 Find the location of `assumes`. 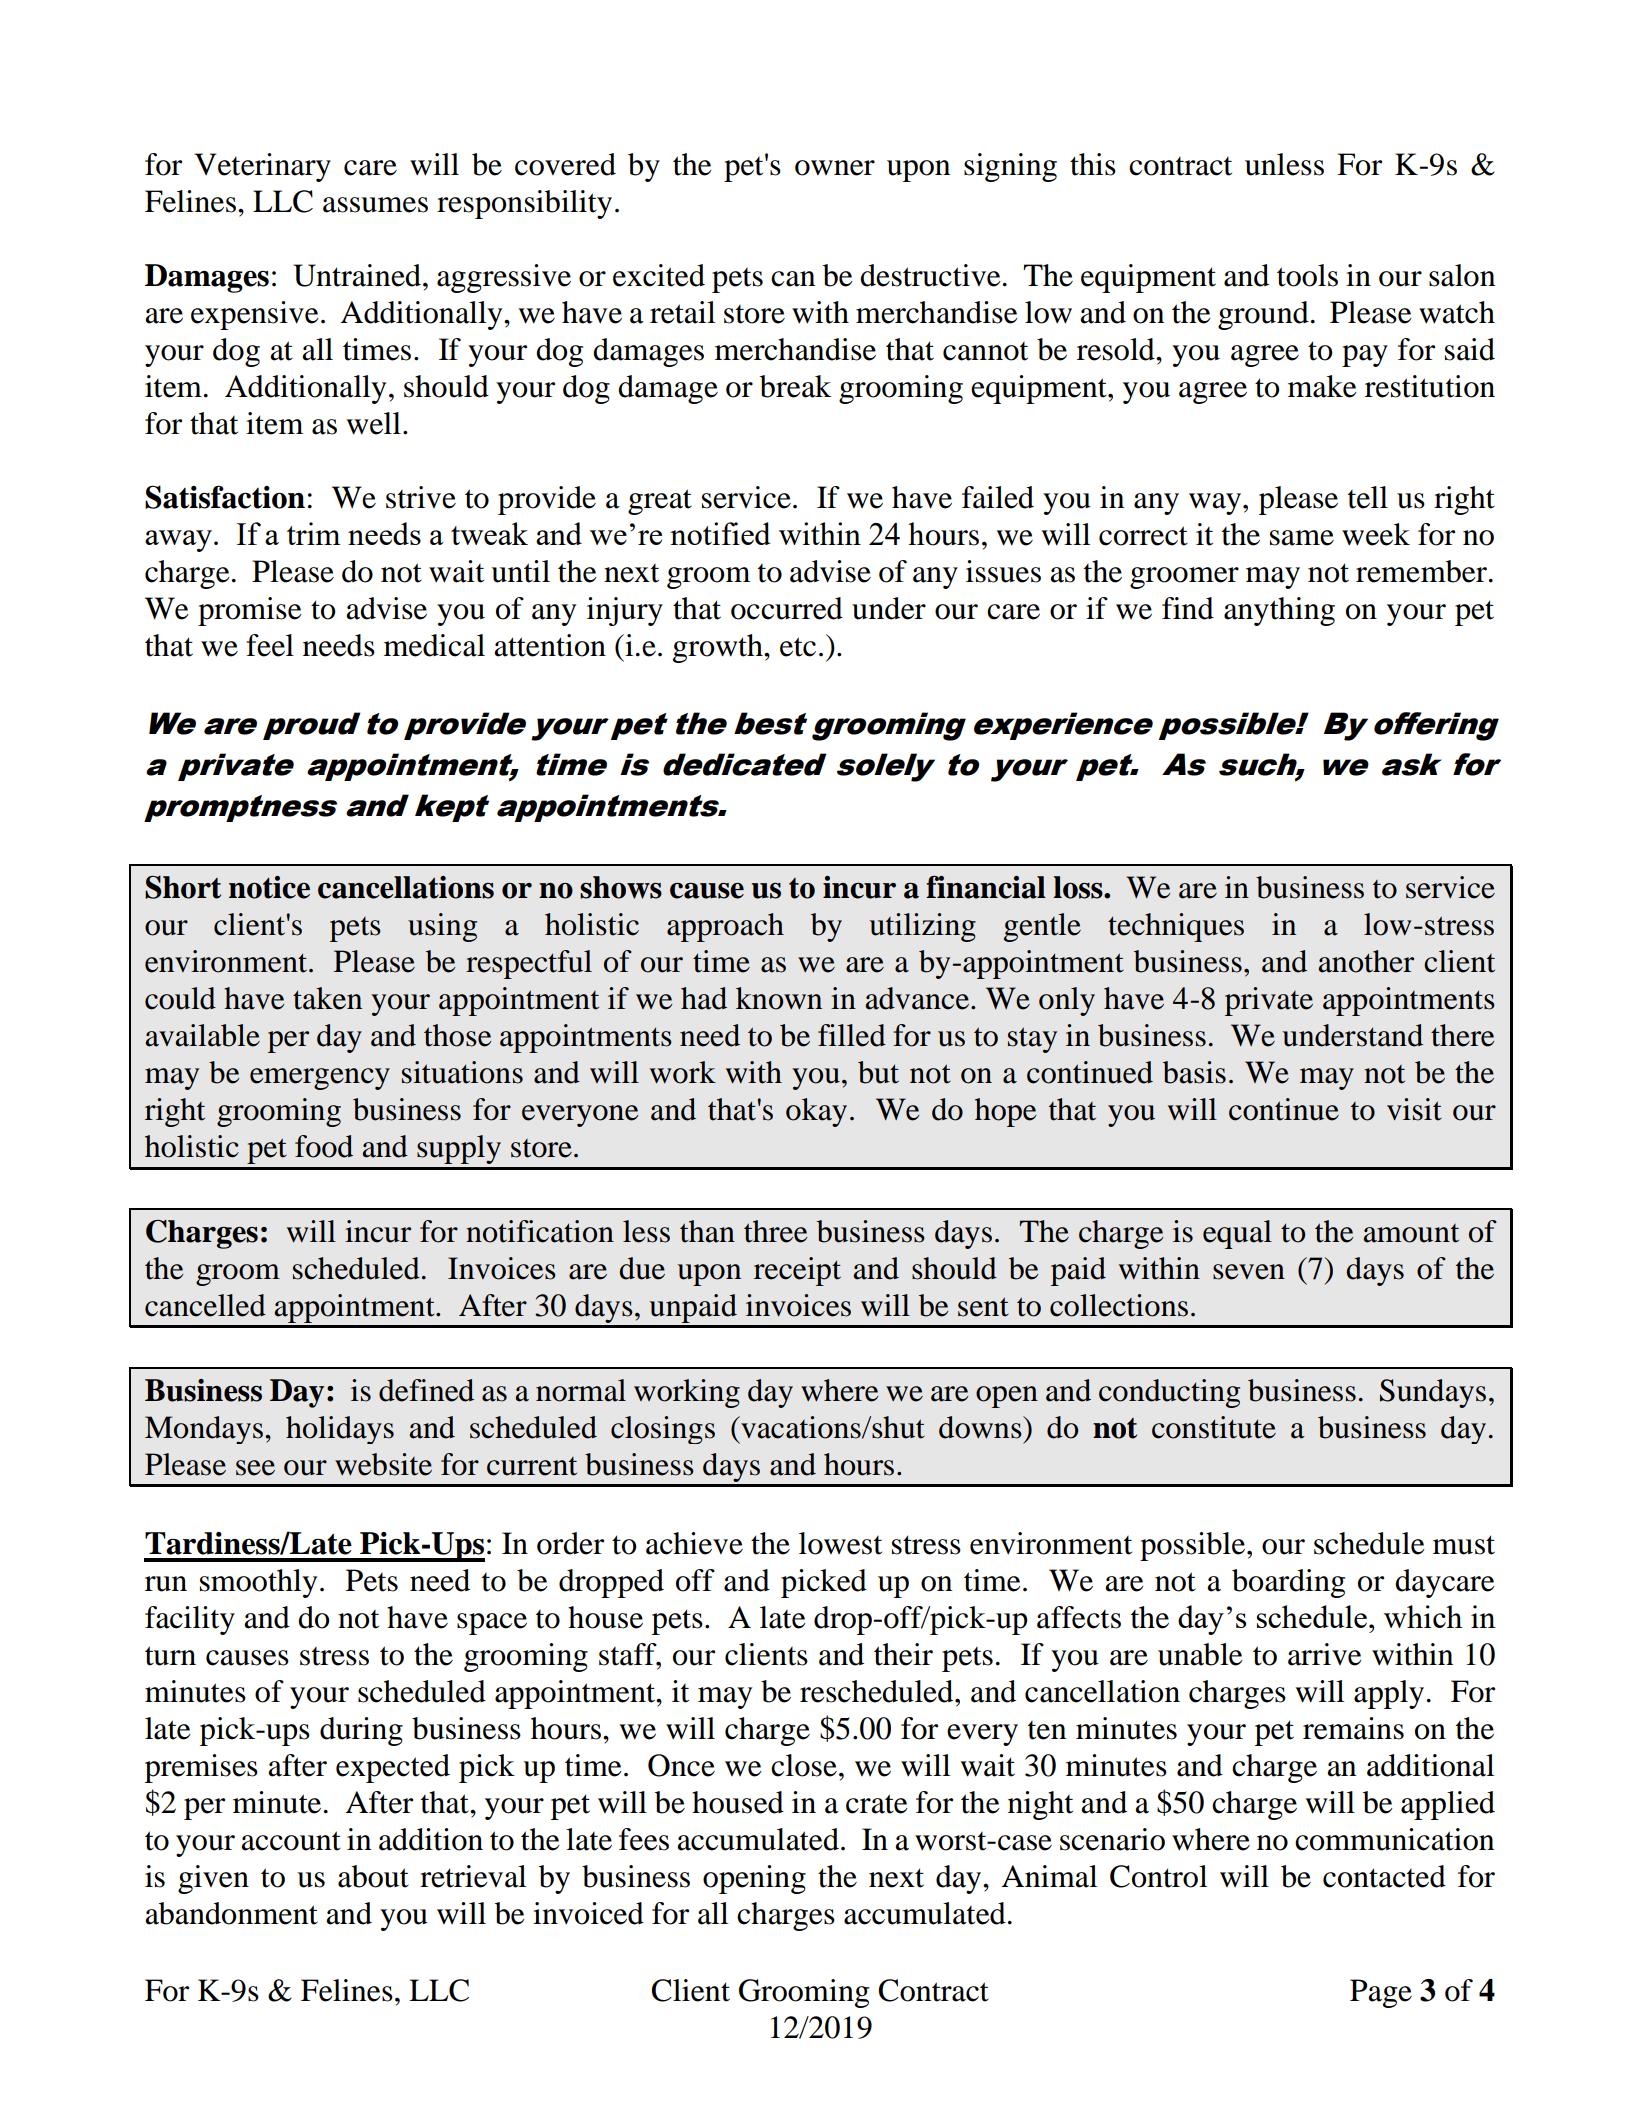

assumes is located at coordinates (375, 205).
